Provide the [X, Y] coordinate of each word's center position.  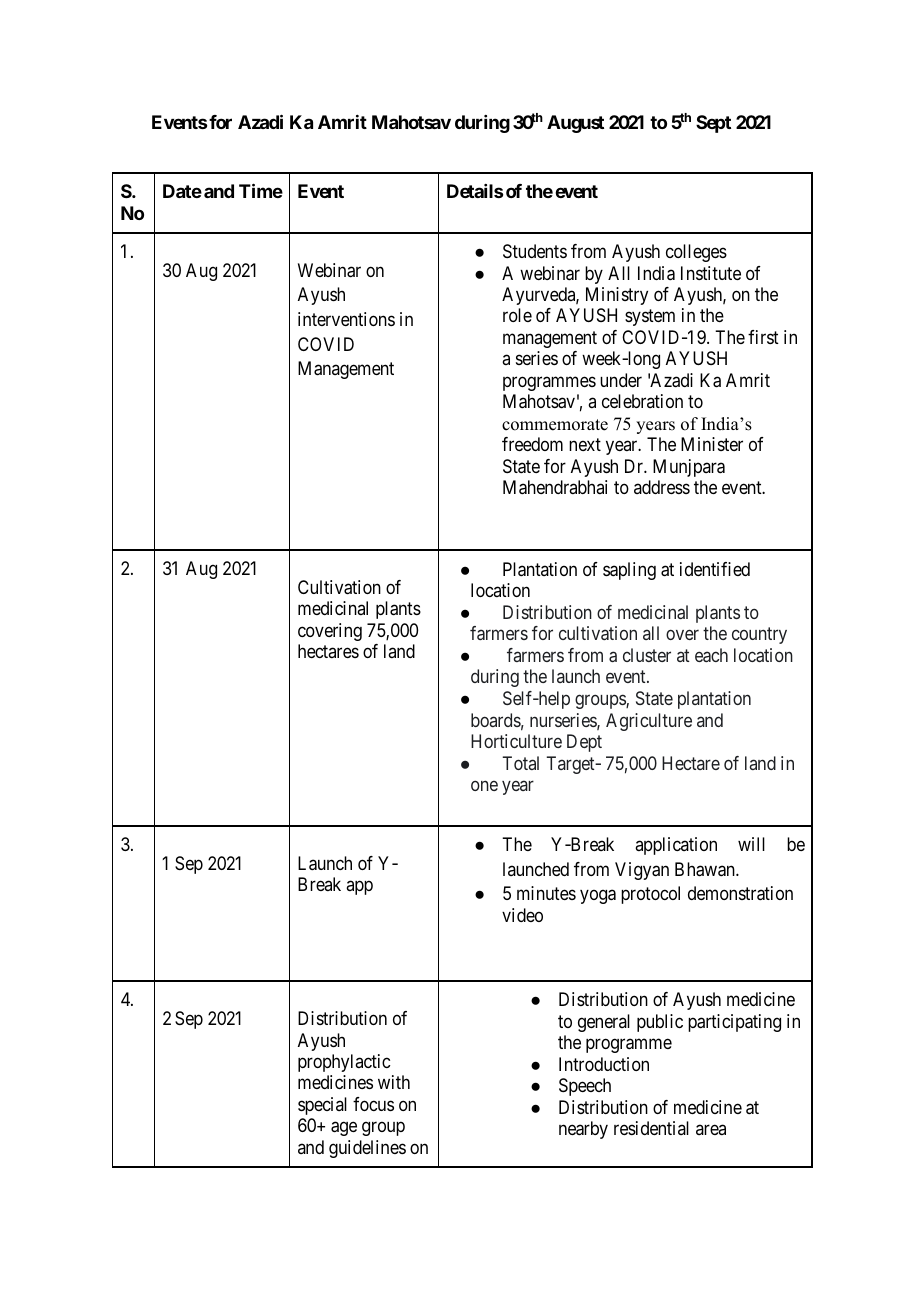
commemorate [555, 425]
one [484, 786]
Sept [713, 124]
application [676, 846]
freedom [532, 444]
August [575, 124]
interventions [346, 319]
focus [373, 1104]
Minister [712, 444]
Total [520, 763]
